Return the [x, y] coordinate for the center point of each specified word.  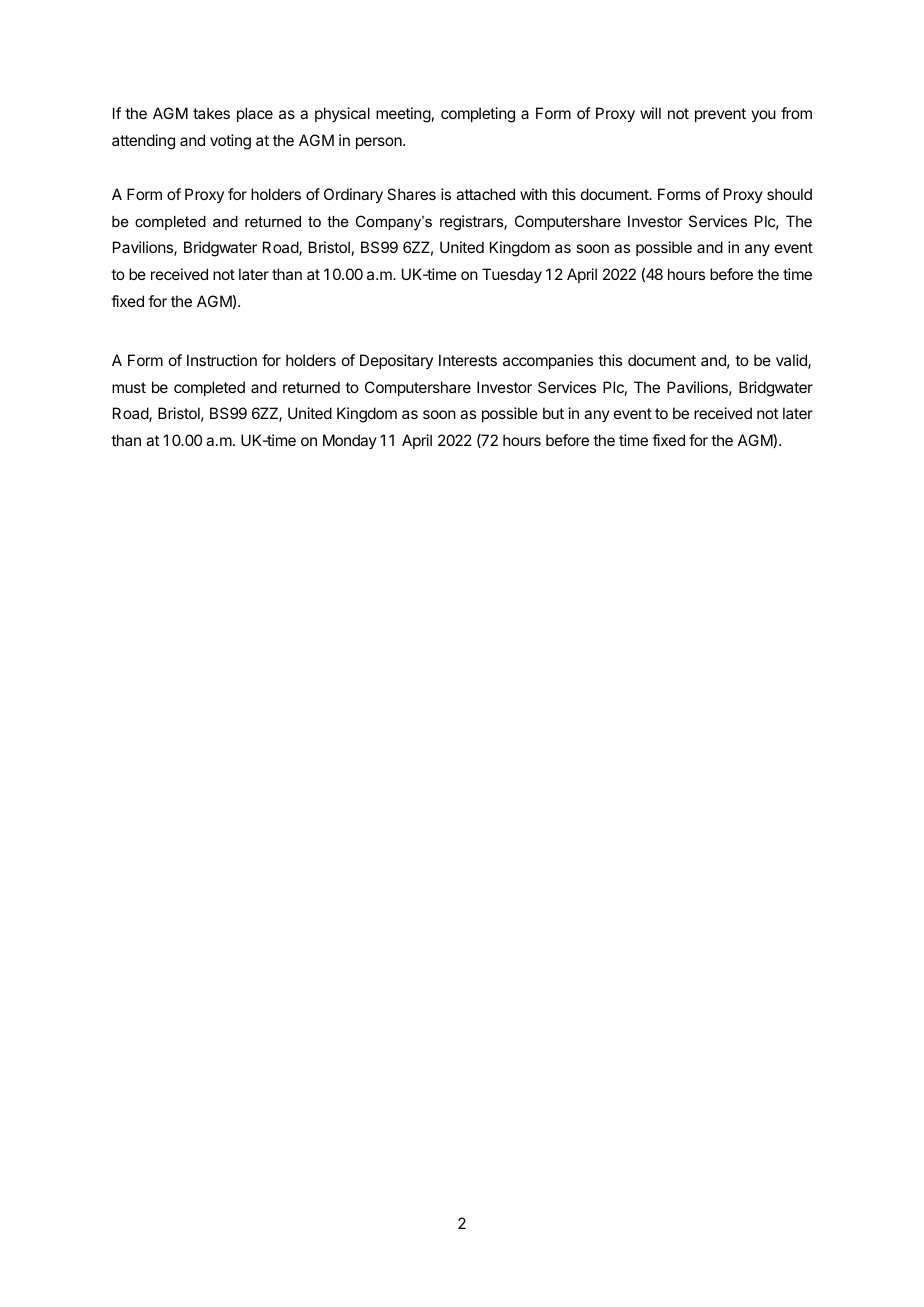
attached [485, 194]
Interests [468, 360]
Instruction [222, 360]
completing [478, 115]
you [763, 116]
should [789, 194]
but [553, 413]
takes [211, 113]
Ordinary [353, 196]
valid [792, 361]
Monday [350, 441]
